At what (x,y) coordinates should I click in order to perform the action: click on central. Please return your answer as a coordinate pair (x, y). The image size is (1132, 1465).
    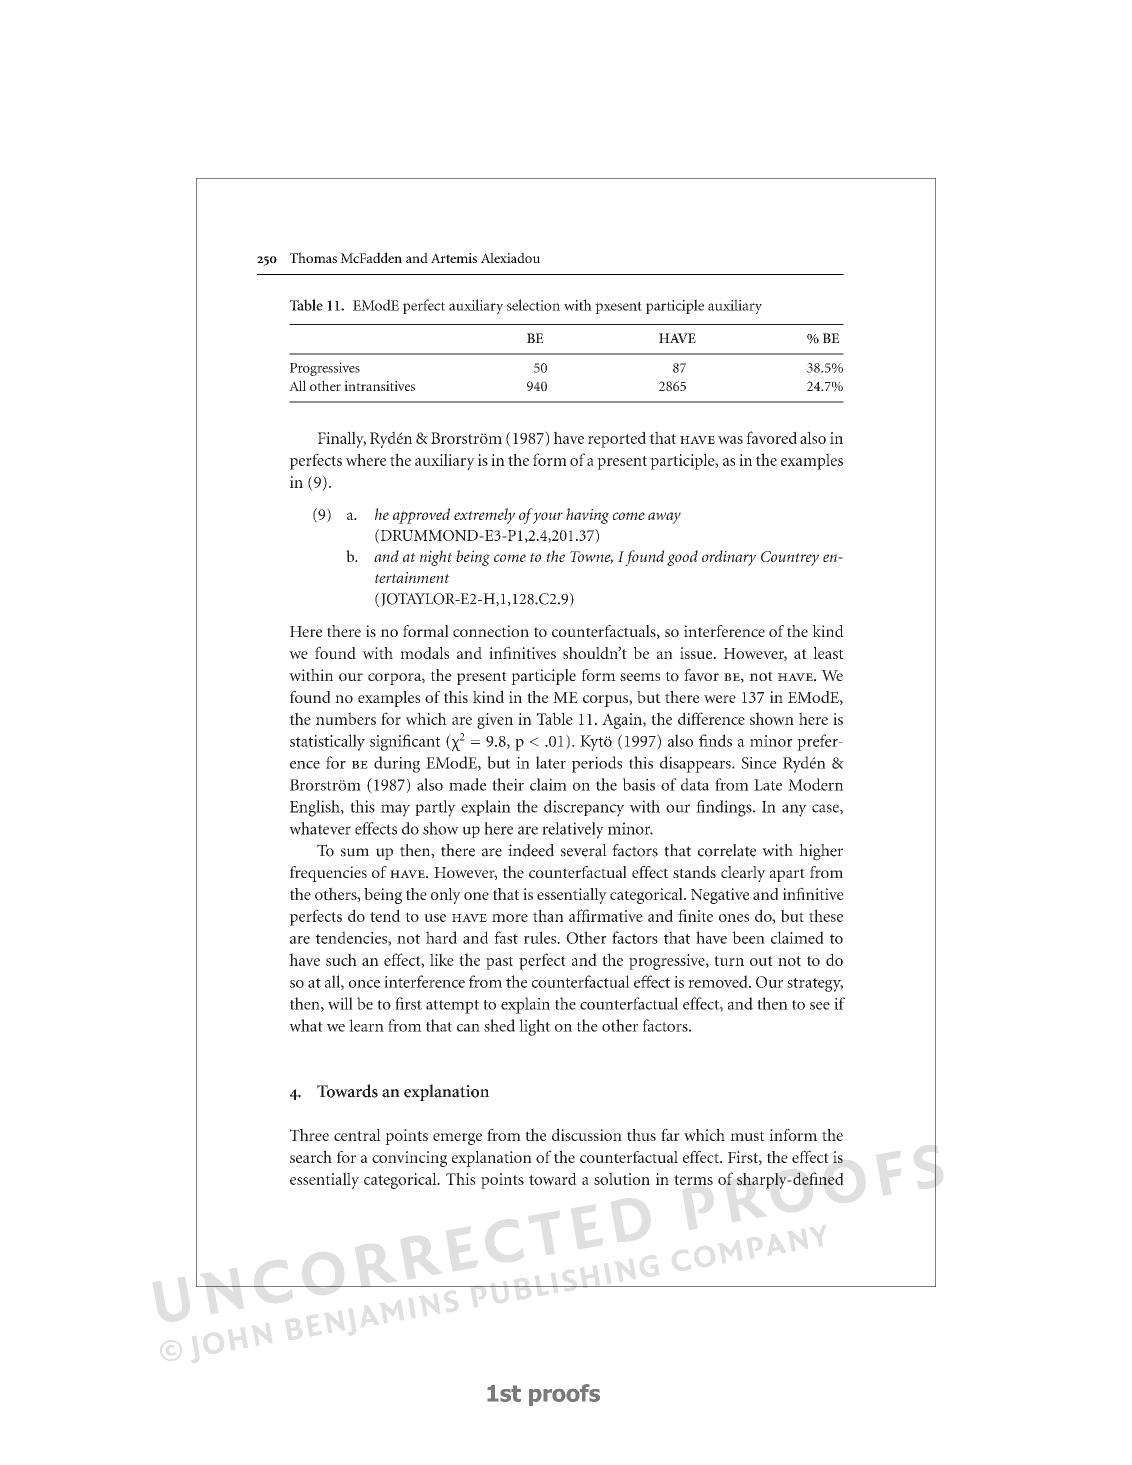
    Looking at the image, I should click on (357, 1135).
